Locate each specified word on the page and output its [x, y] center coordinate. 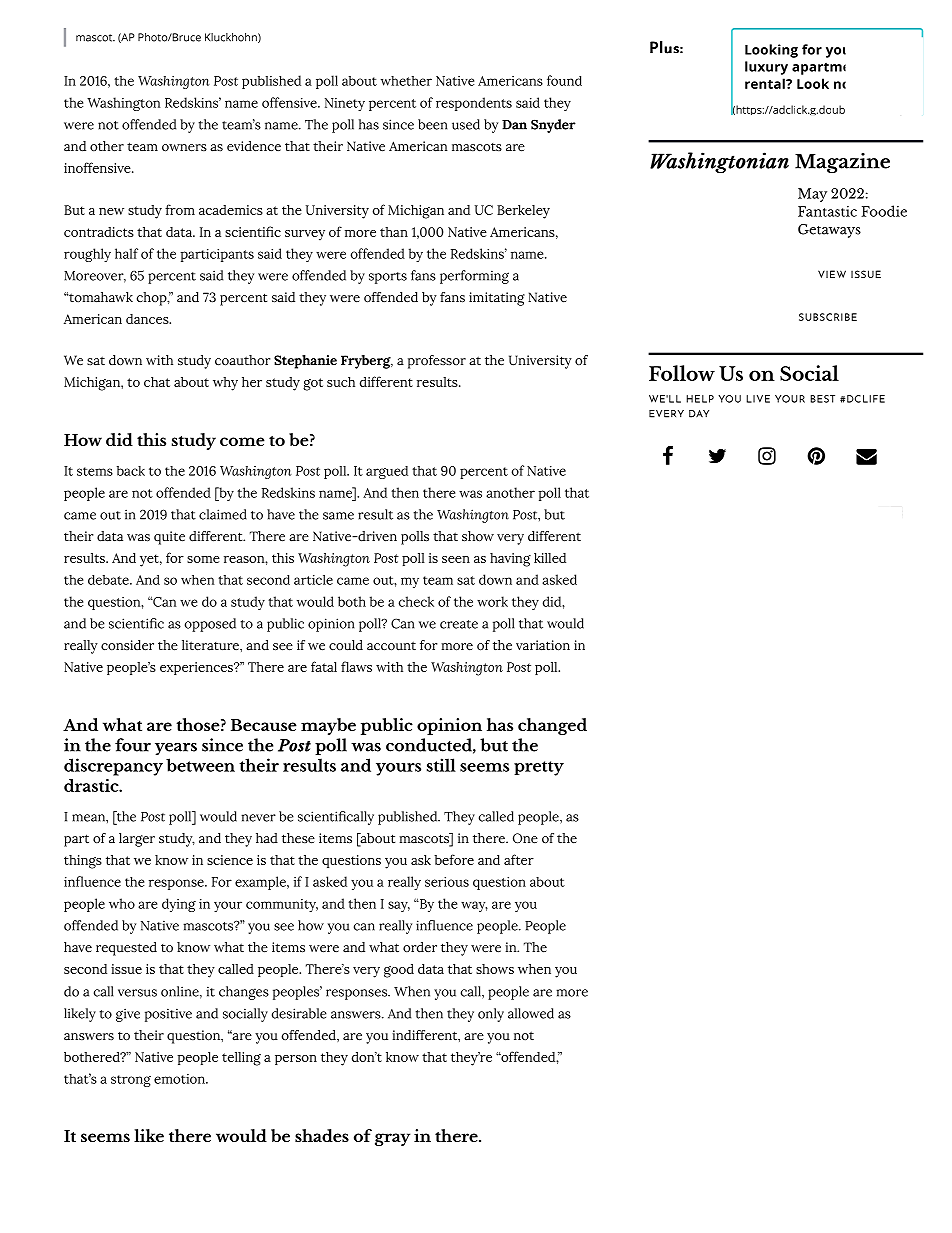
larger [137, 840]
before [454, 859]
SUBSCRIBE [828, 317]
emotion [180, 1079]
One [525, 838]
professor [437, 362]
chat [157, 382]
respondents [474, 104]
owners [184, 148]
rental [766, 83]
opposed [210, 625]
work [492, 601]
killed [550, 558]
